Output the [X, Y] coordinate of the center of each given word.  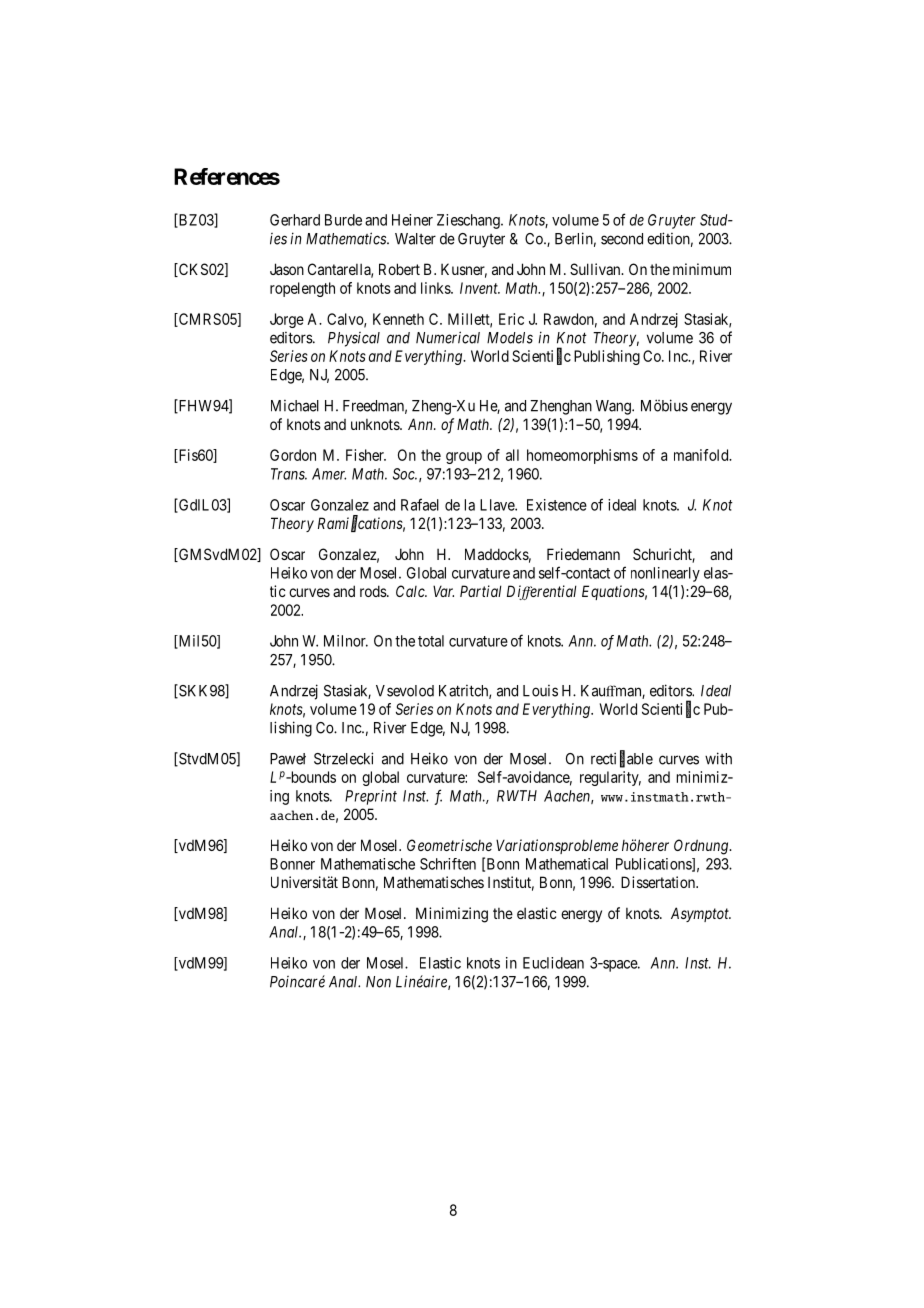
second [622, 239]
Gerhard [295, 220]
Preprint [371, 797]
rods [374, 591]
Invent [480, 288]
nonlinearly [665, 574]
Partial [481, 591]
